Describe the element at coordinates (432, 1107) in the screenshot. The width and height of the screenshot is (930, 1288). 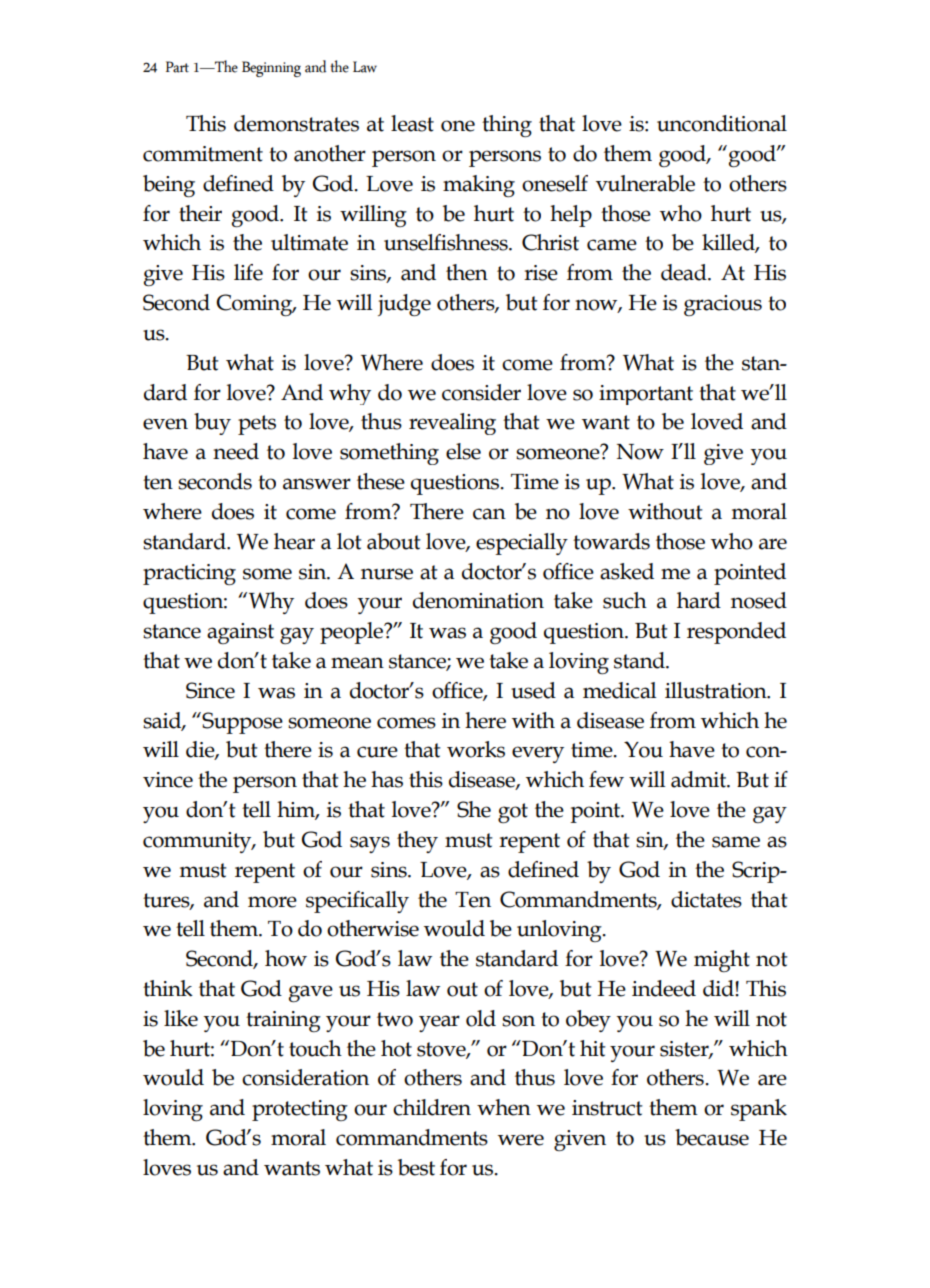
I see `children` at that location.
